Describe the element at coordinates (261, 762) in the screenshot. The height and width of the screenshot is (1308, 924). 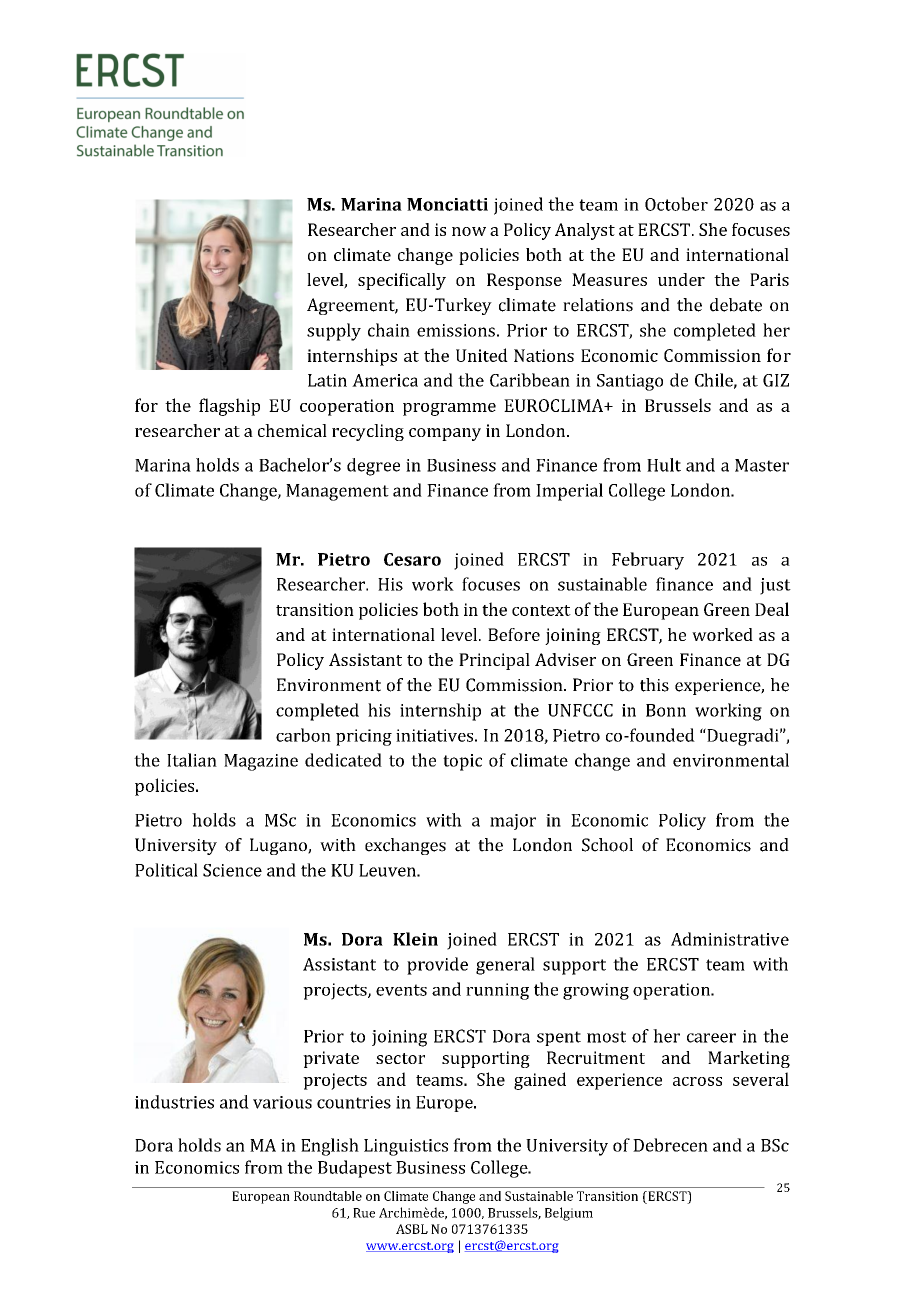
I see `Magazine` at that location.
